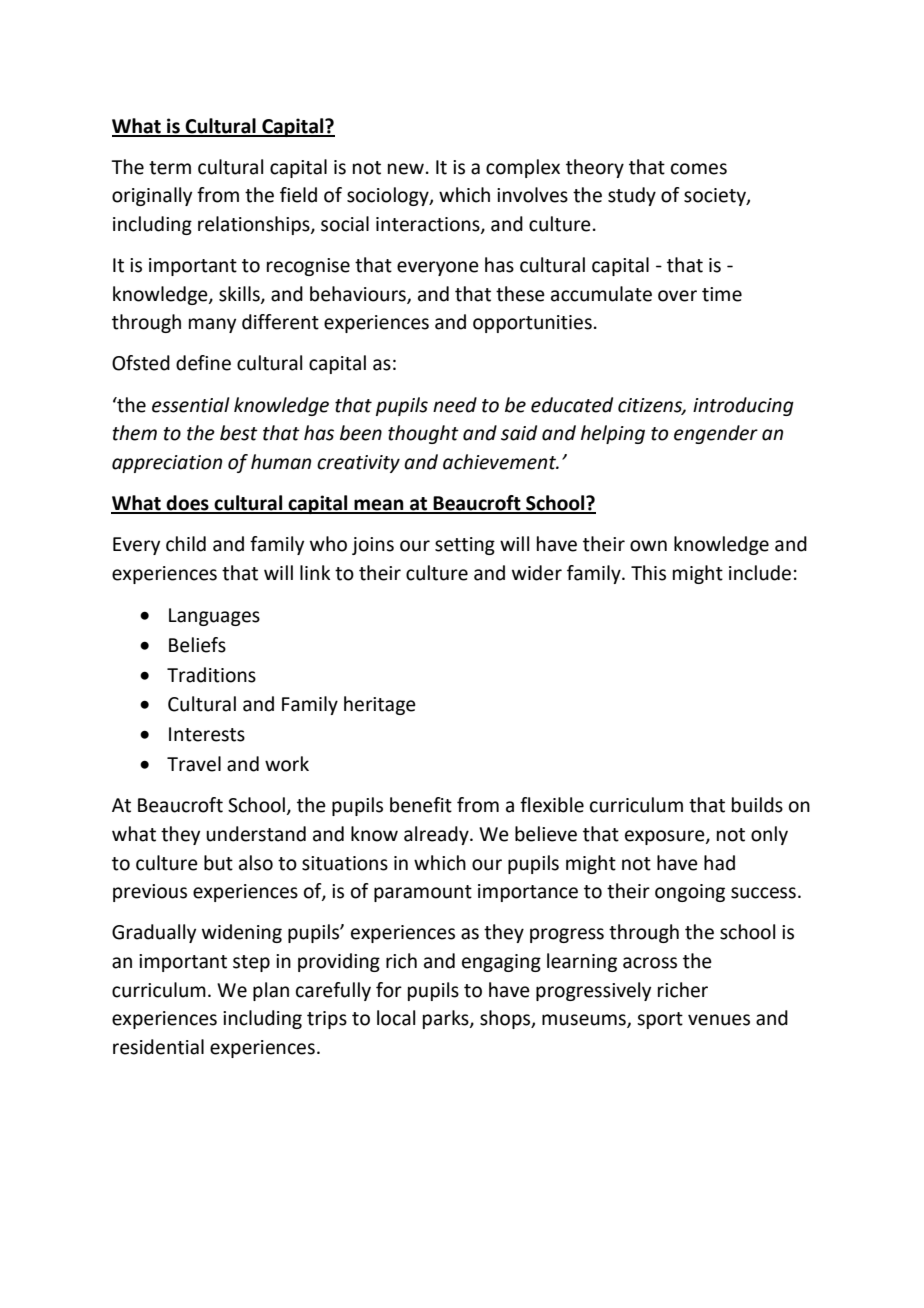  What do you see at coordinates (648, 546) in the screenshot?
I see `own` at bounding box center [648, 546].
